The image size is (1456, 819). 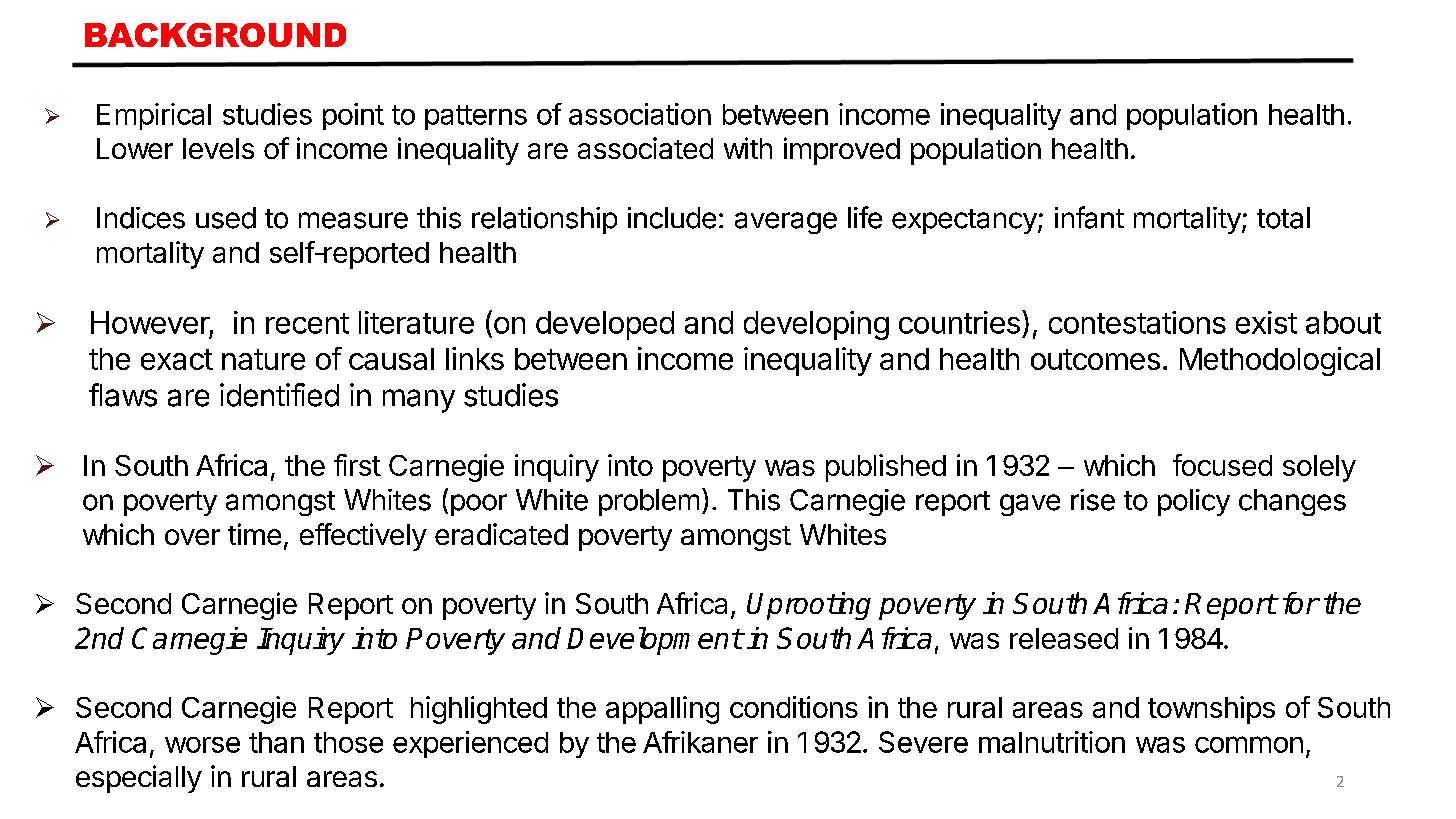 I want to click on than, so click(x=276, y=742).
